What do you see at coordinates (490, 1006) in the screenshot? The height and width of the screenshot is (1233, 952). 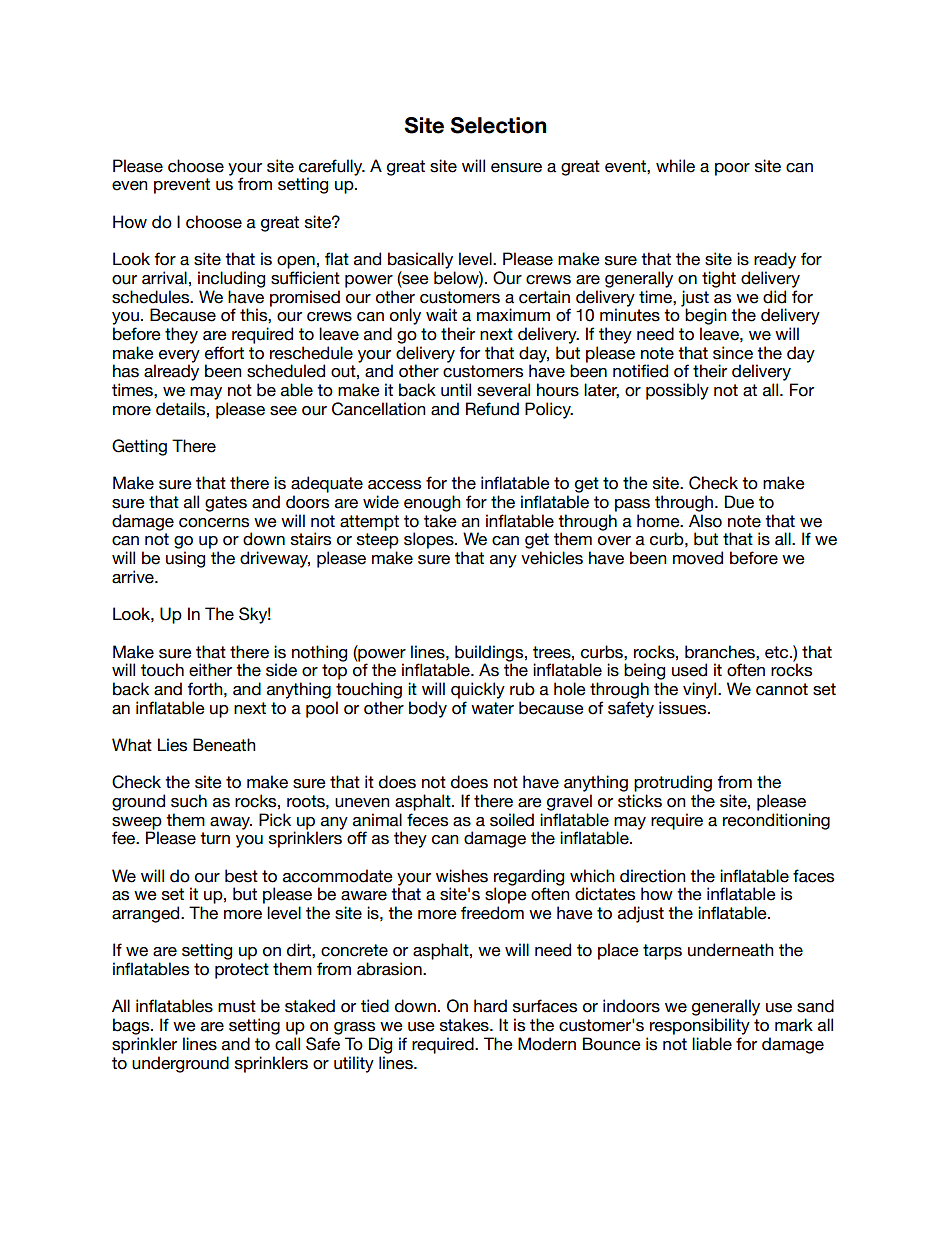 I see `hard` at bounding box center [490, 1006].
